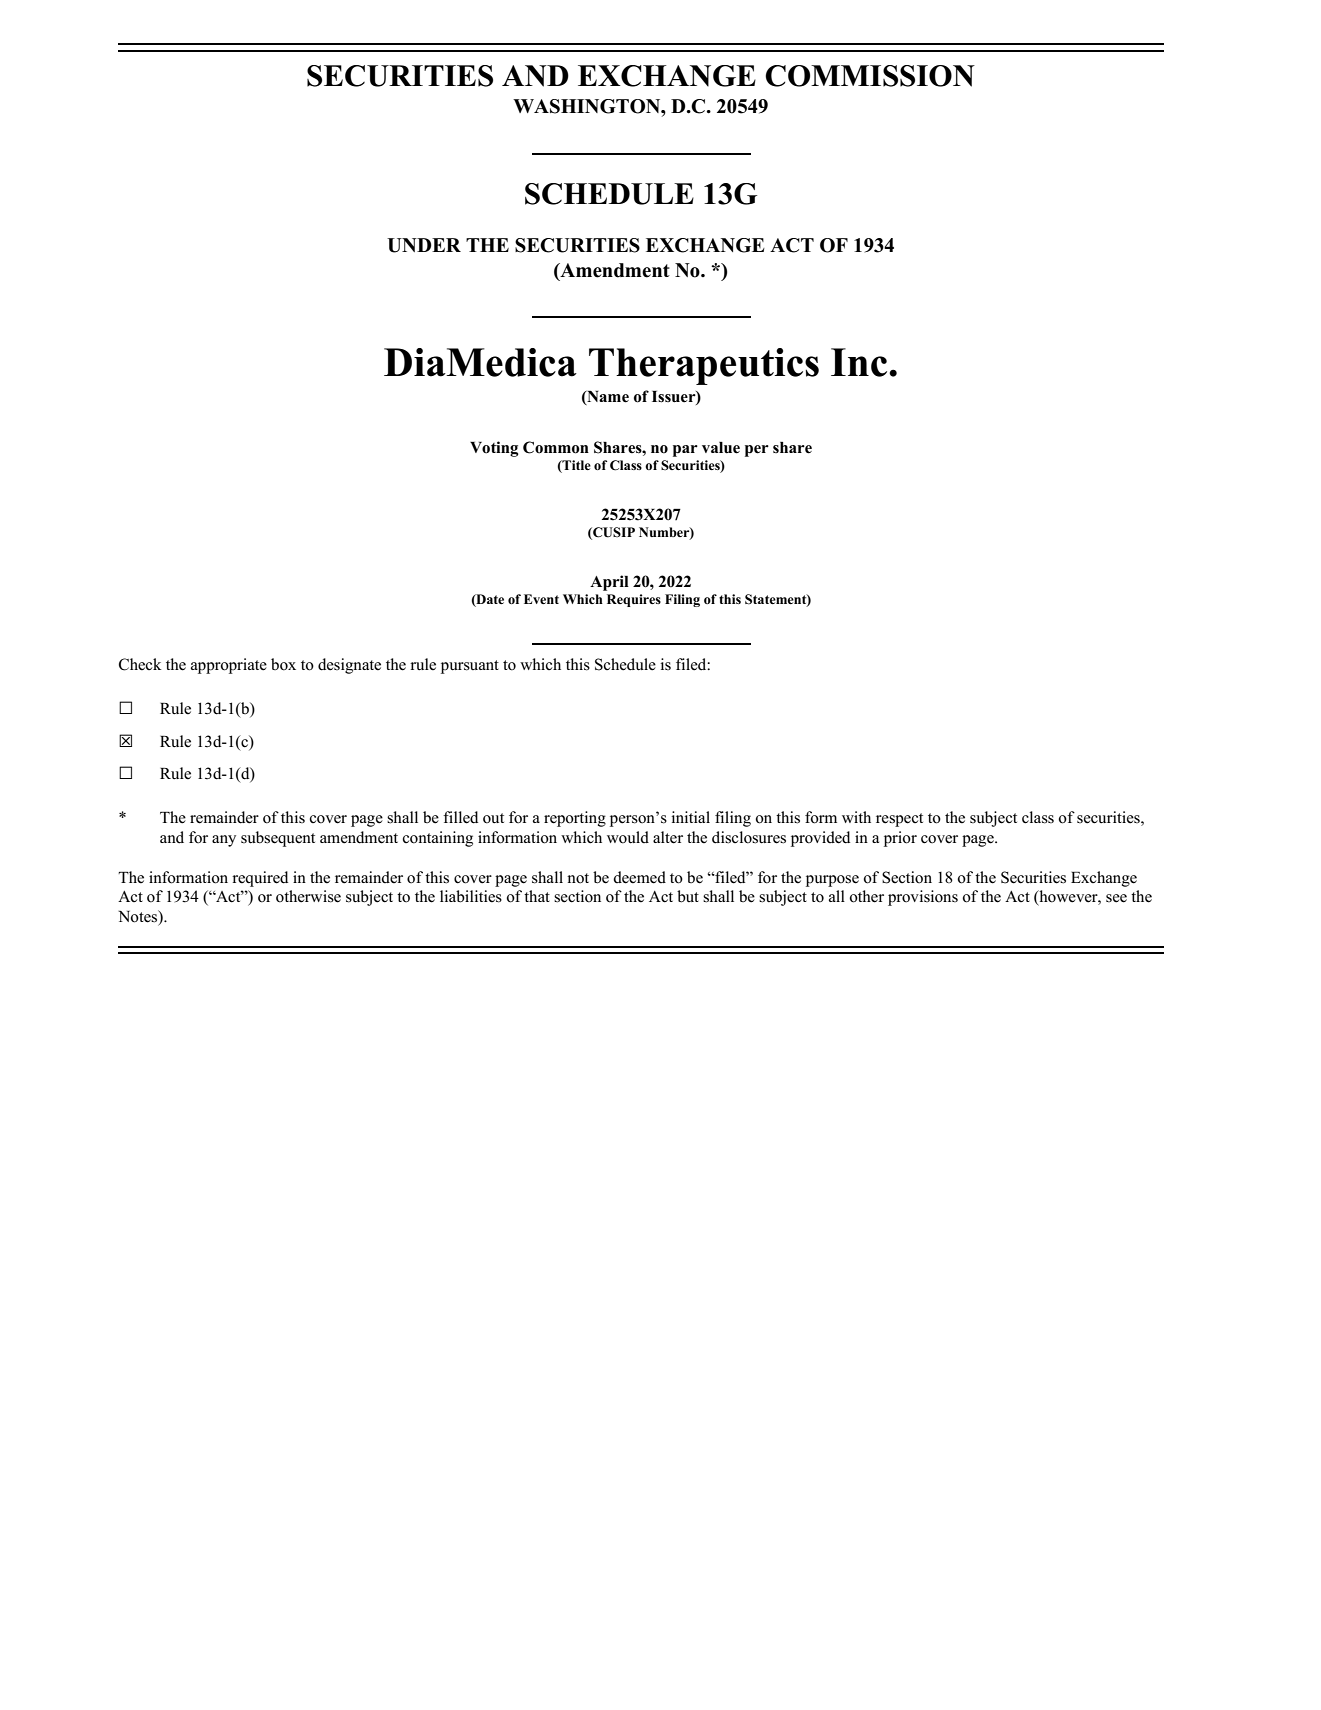 The image size is (1321, 1710). What do you see at coordinates (260, 879) in the screenshot?
I see `required` at bounding box center [260, 879].
